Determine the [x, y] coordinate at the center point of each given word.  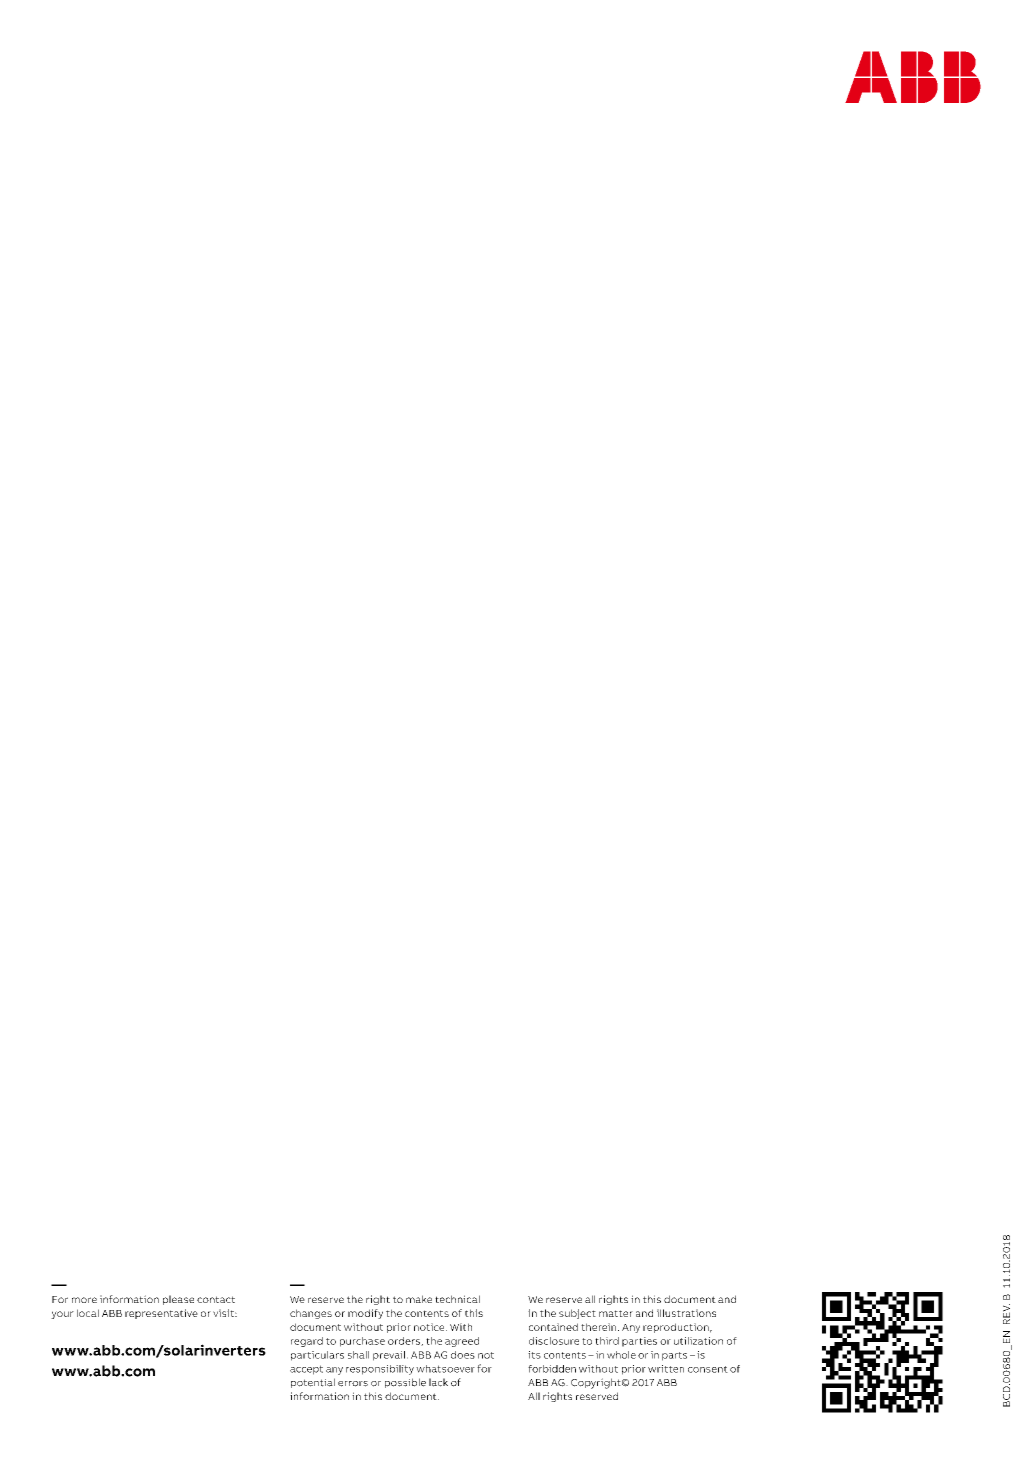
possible [405, 1383]
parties [639, 1342]
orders [405, 1341]
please [178, 1300]
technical [457, 1299]
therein [598, 1327]
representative [161, 1314]
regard [307, 1342]
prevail [389, 1356]
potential [313, 1383]
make [419, 1299]
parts [674, 1356]
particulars [317, 1356]
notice [430, 1327]
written [666, 1369]
